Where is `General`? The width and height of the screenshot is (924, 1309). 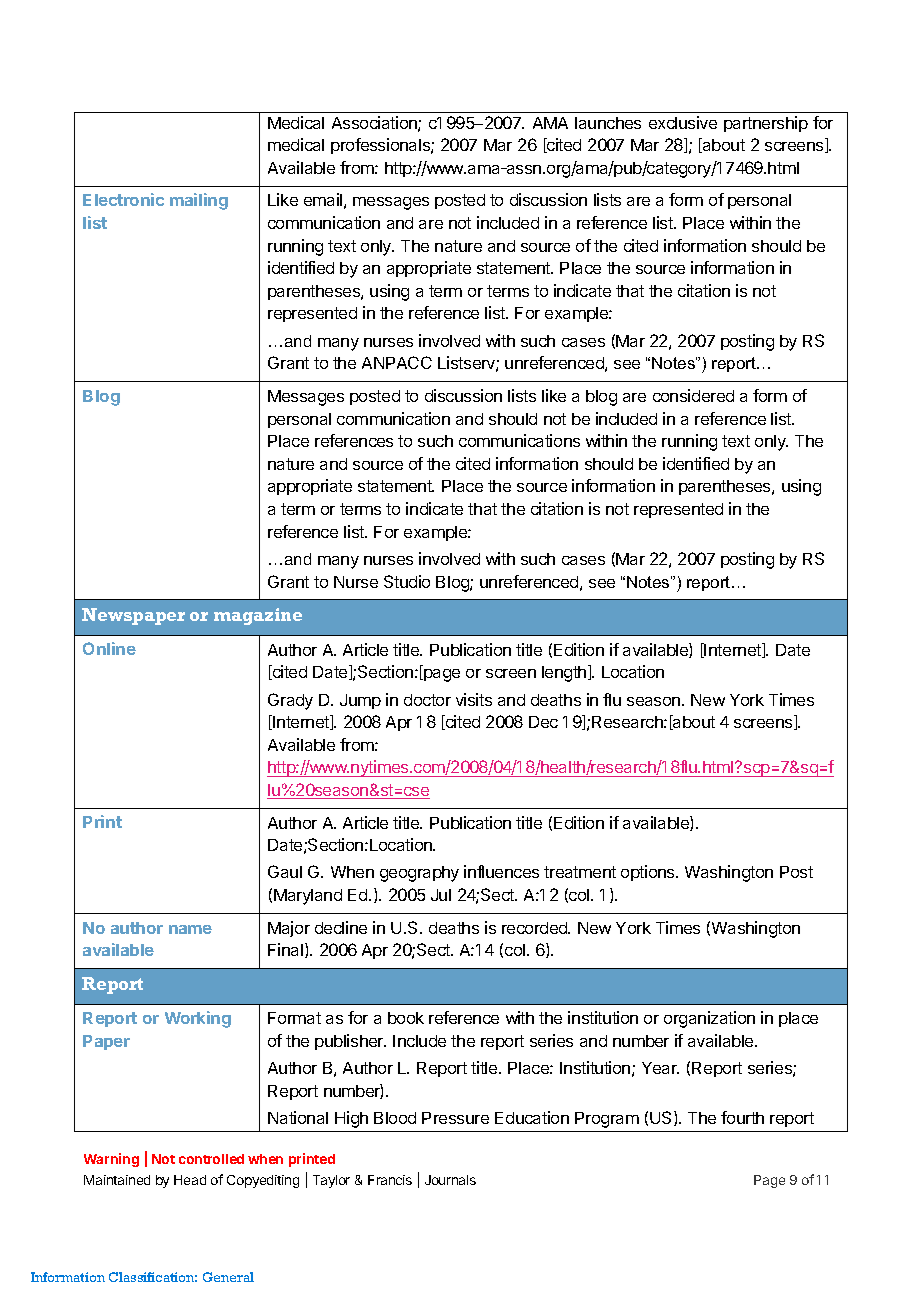 General is located at coordinates (228, 1277).
